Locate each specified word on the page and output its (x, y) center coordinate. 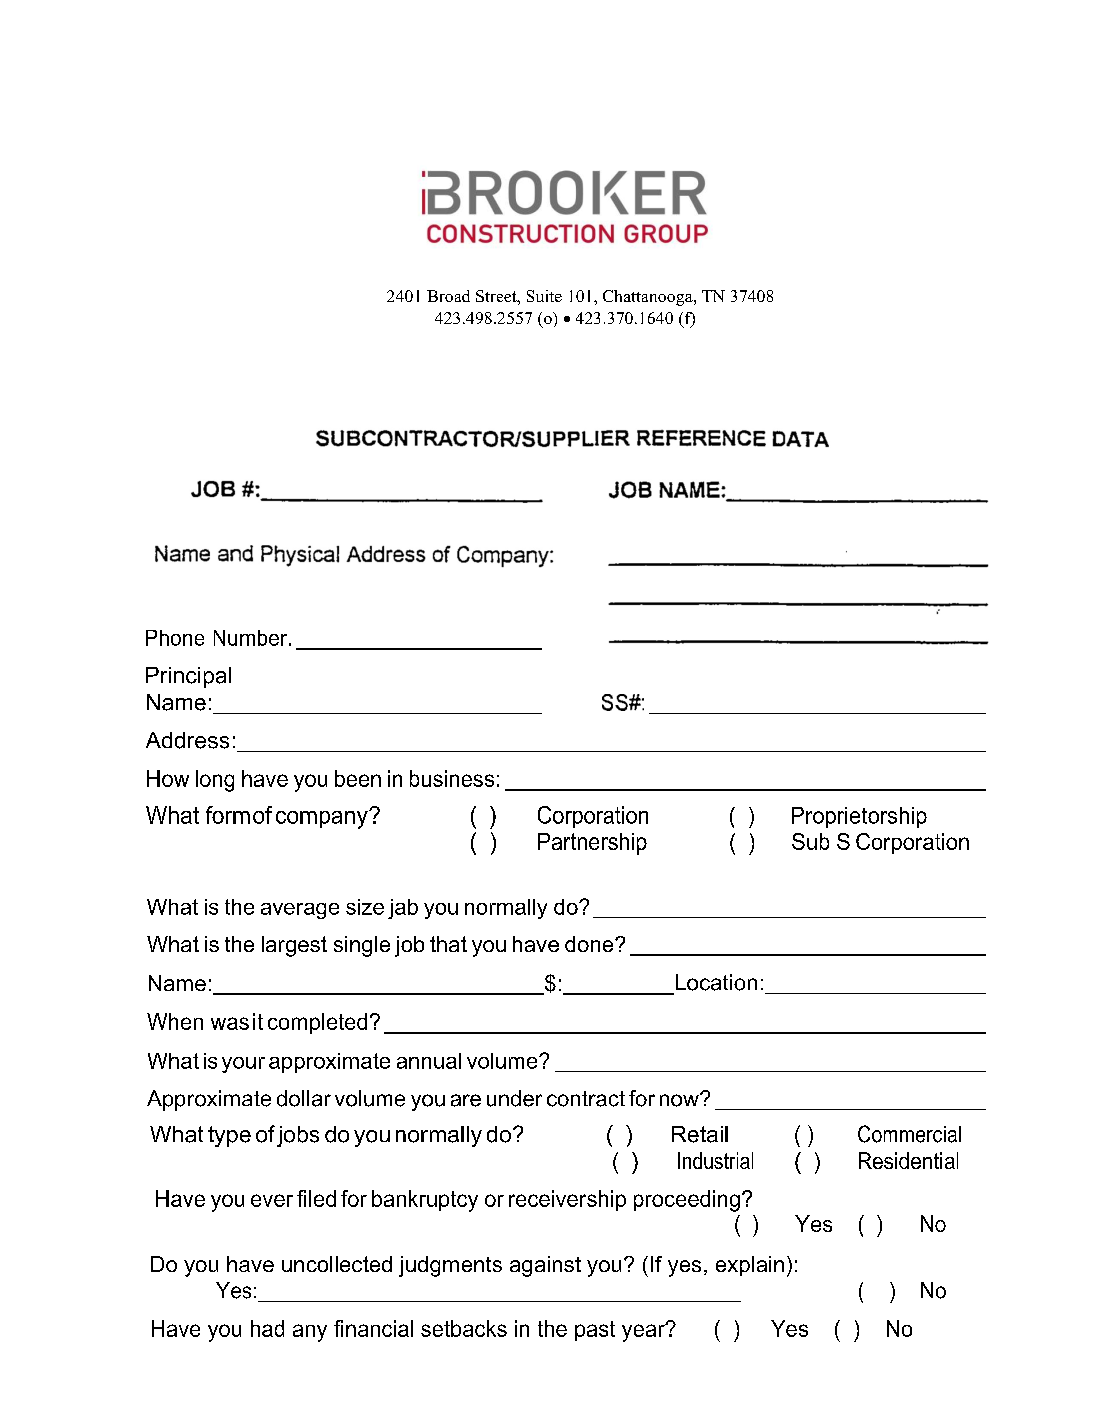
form (228, 815)
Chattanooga (649, 298)
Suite (544, 296)
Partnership (592, 844)
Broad (448, 296)
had (267, 1328)
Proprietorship (859, 817)
